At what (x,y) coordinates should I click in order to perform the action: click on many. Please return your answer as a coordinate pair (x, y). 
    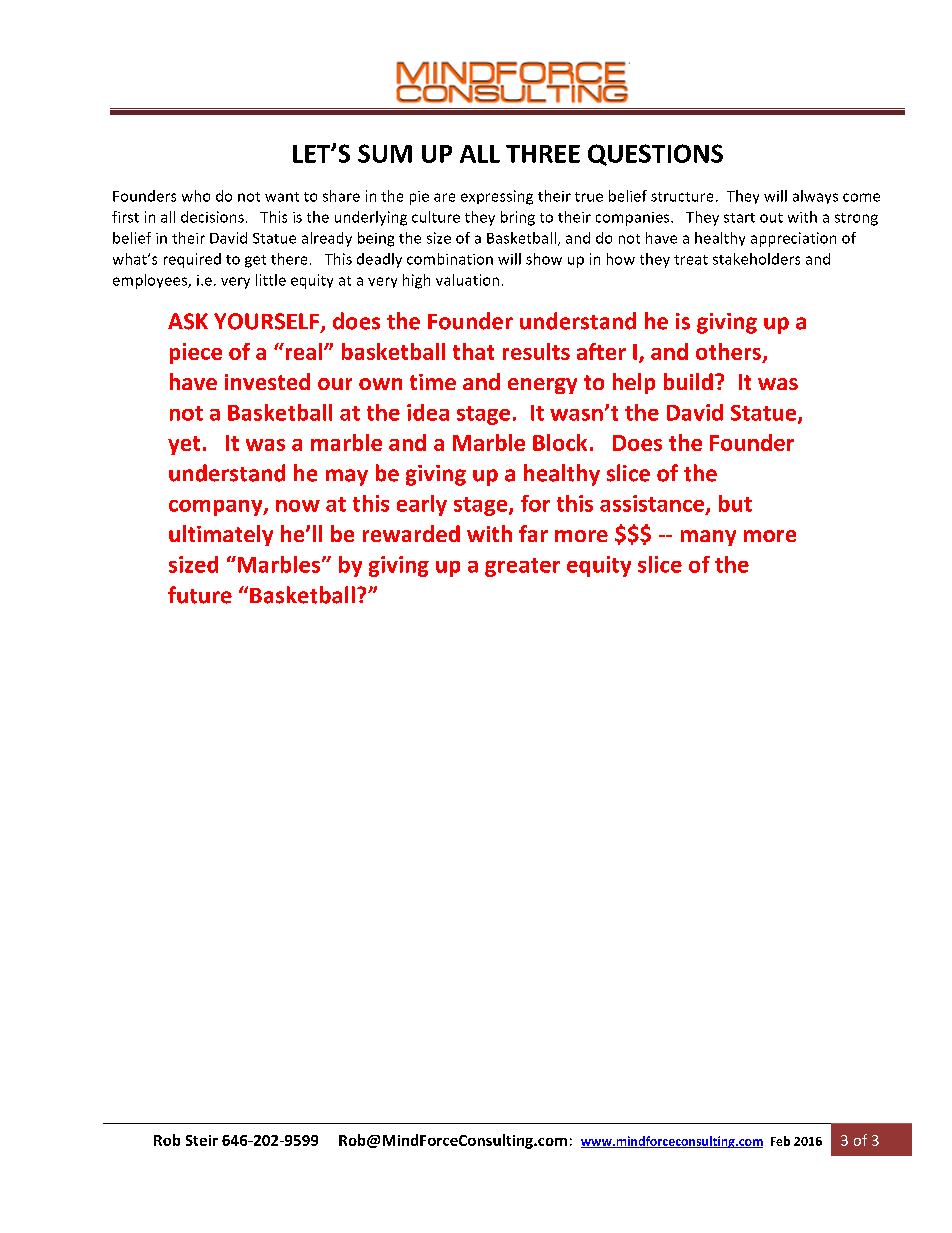
    Looking at the image, I should click on (708, 538).
